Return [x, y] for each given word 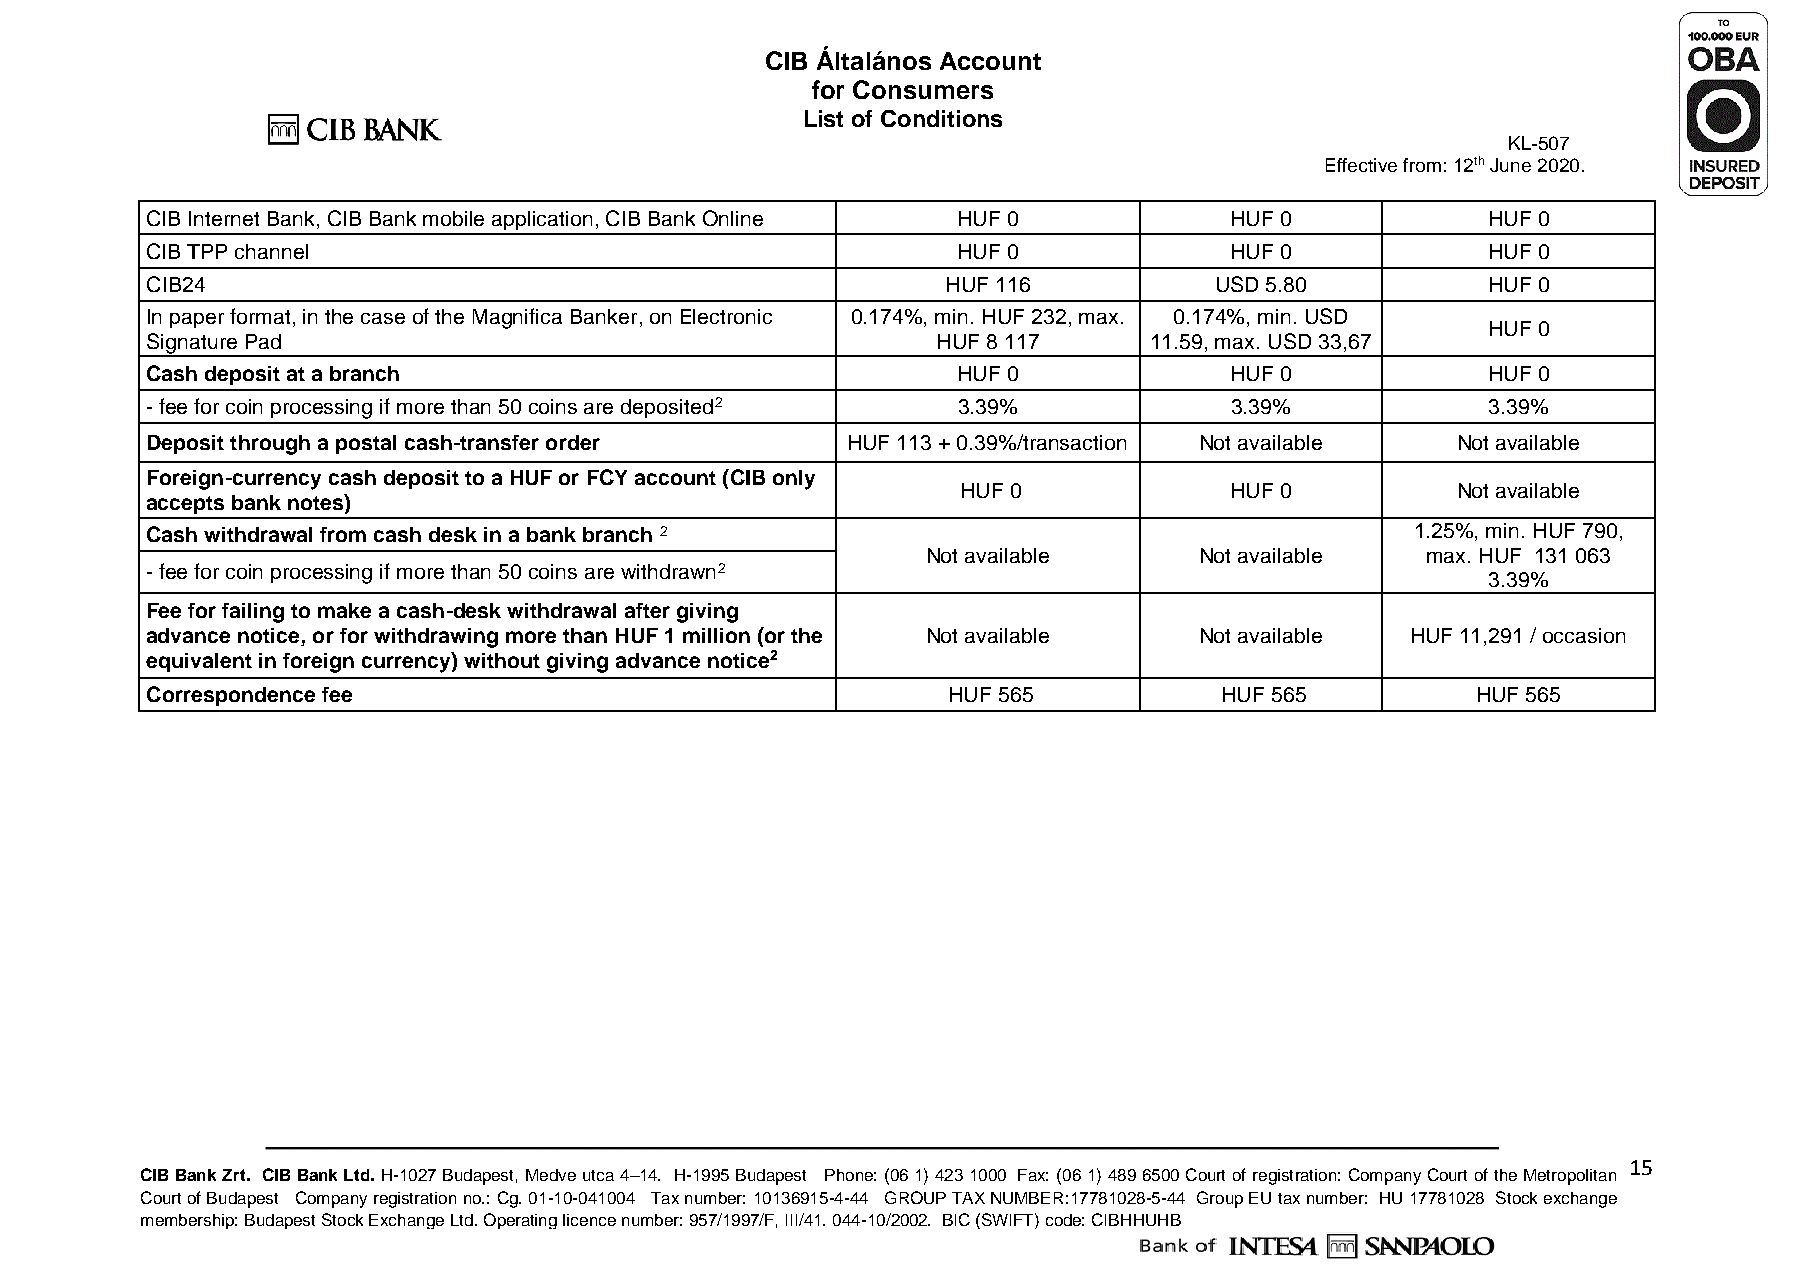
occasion [1584, 635]
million [716, 635]
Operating [520, 1221]
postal [366, 444]
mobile [453, 218]
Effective [1361, 165]
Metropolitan [1570, 1177]
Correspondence [231, 696]
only [794, 480]
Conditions [941, 118]
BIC [956, 1219]
